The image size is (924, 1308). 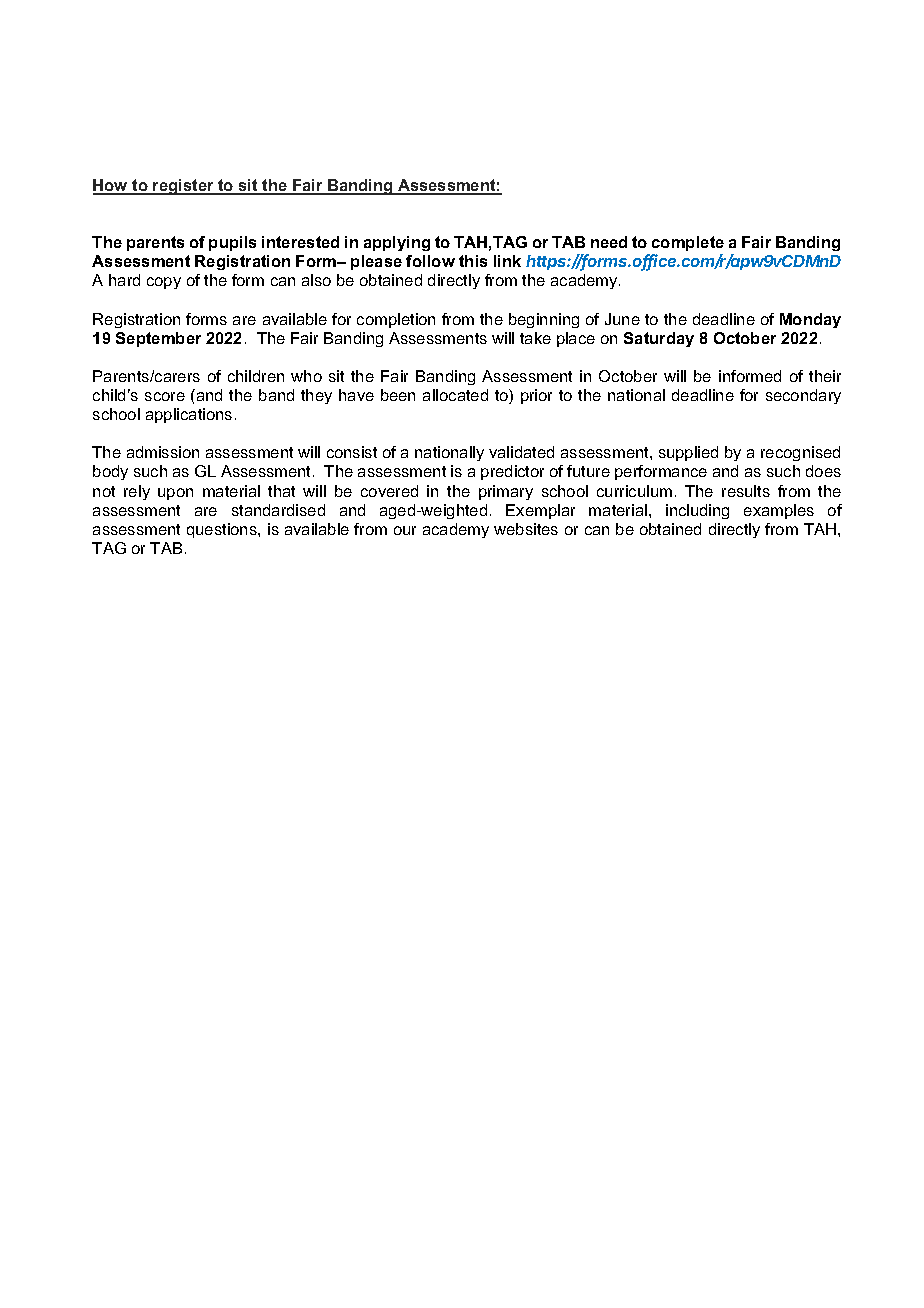 What do you see at coordinates (810, 320) in the screenshot?
I see `Monday` at bounding box center [810, 320].
